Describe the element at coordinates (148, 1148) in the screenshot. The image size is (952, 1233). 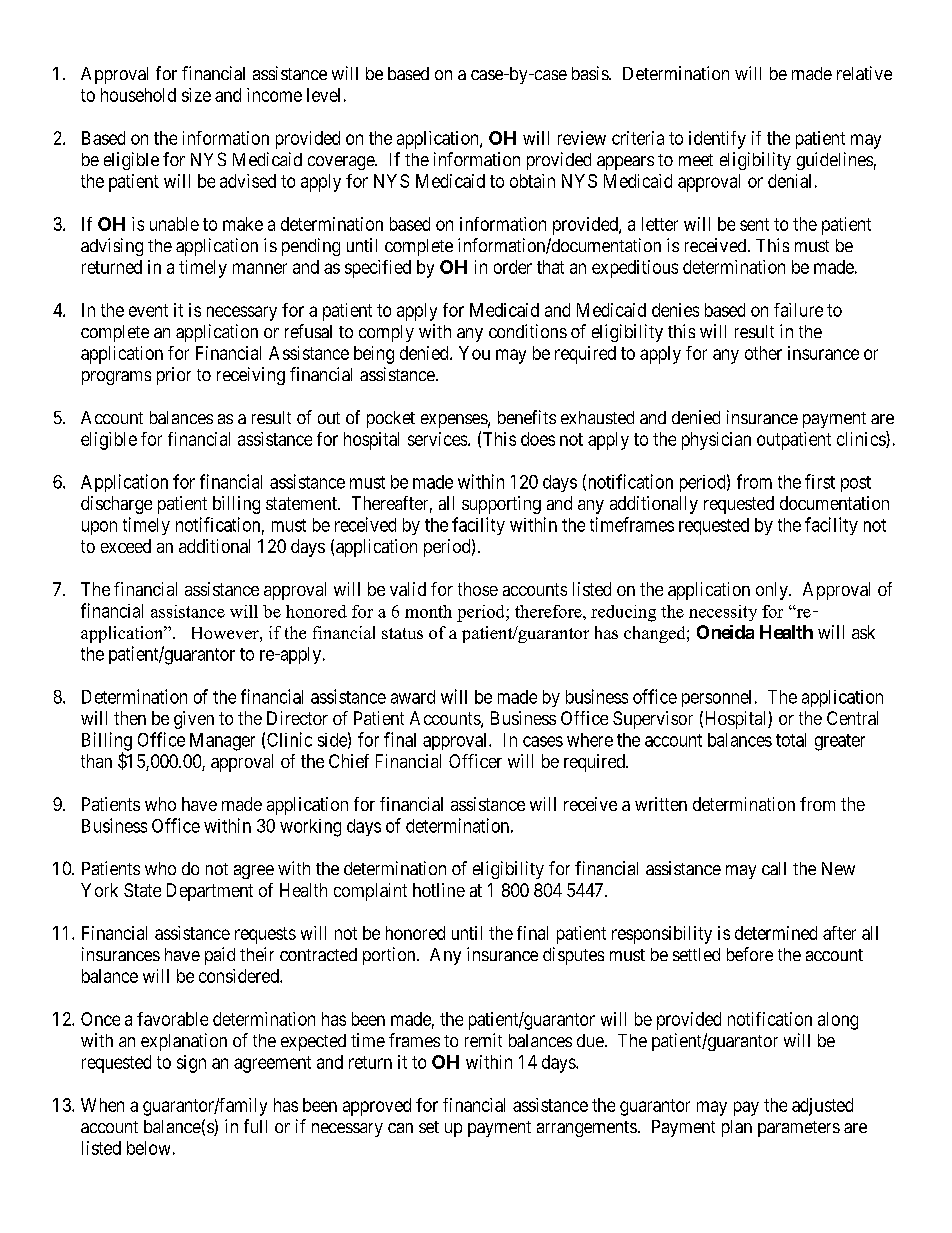
I see `below` at that location.
